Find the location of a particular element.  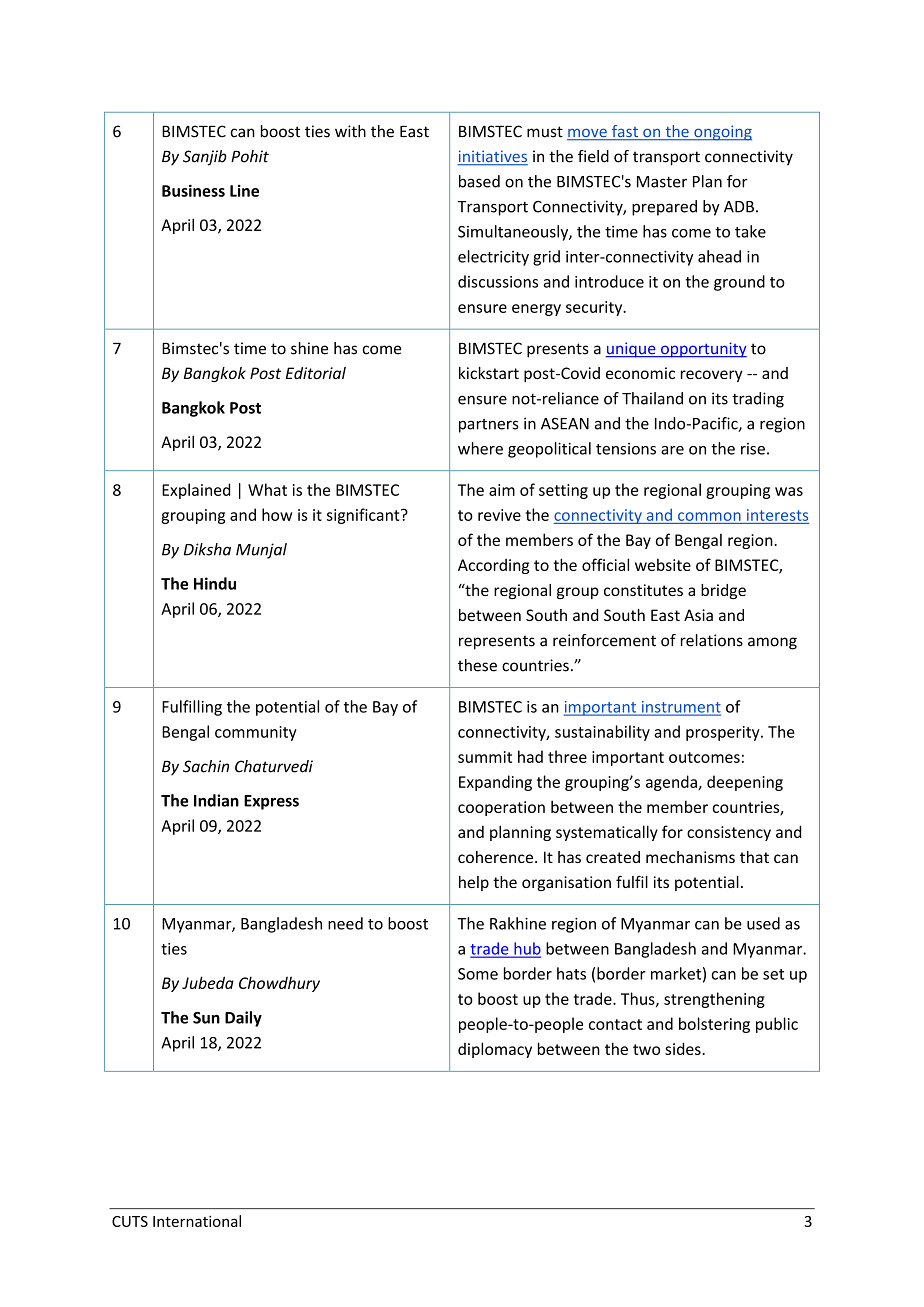

Explained is located at coordinates (196, 491).
